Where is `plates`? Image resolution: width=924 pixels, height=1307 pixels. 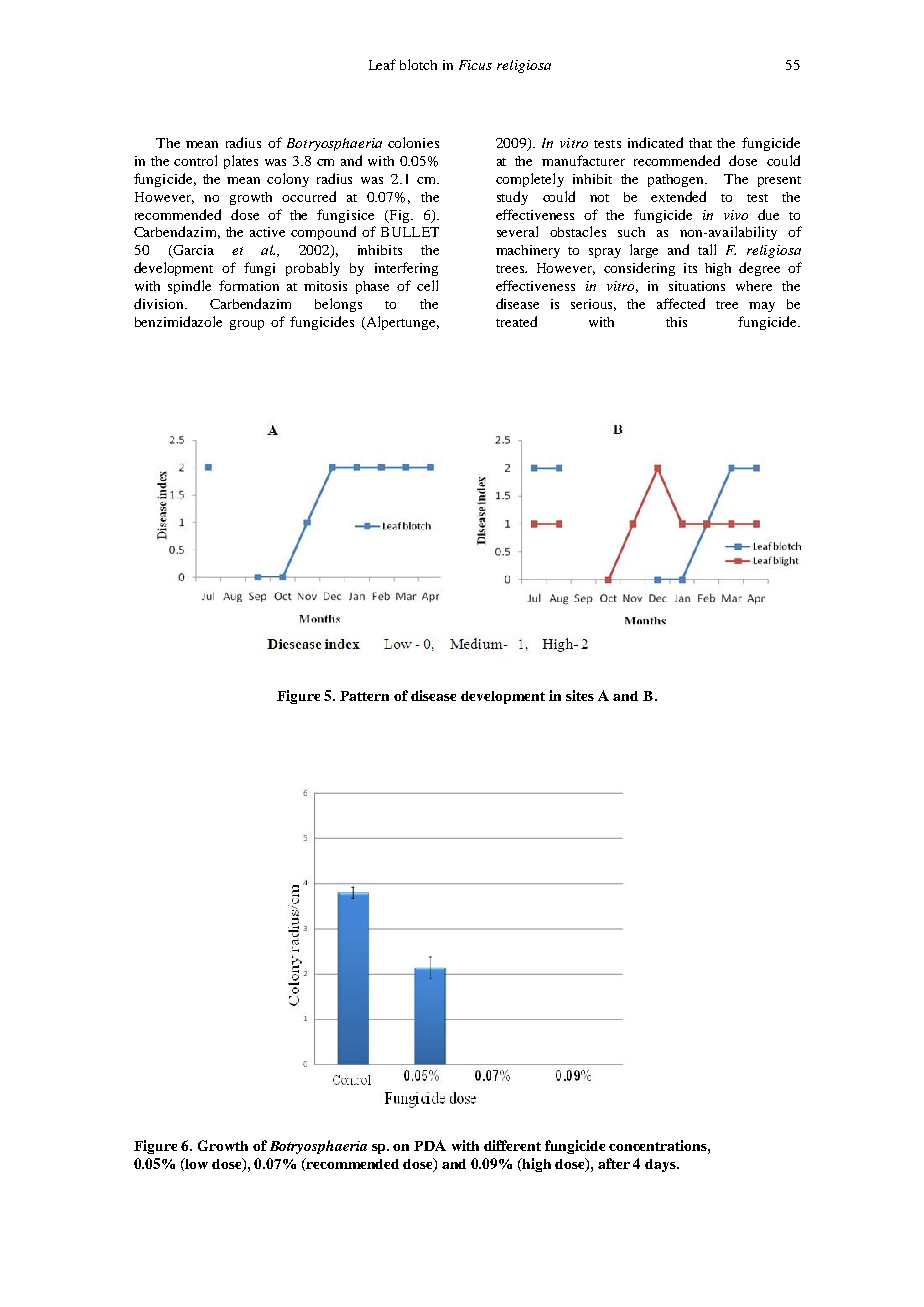 plates is located at coordinates (241, 162).
